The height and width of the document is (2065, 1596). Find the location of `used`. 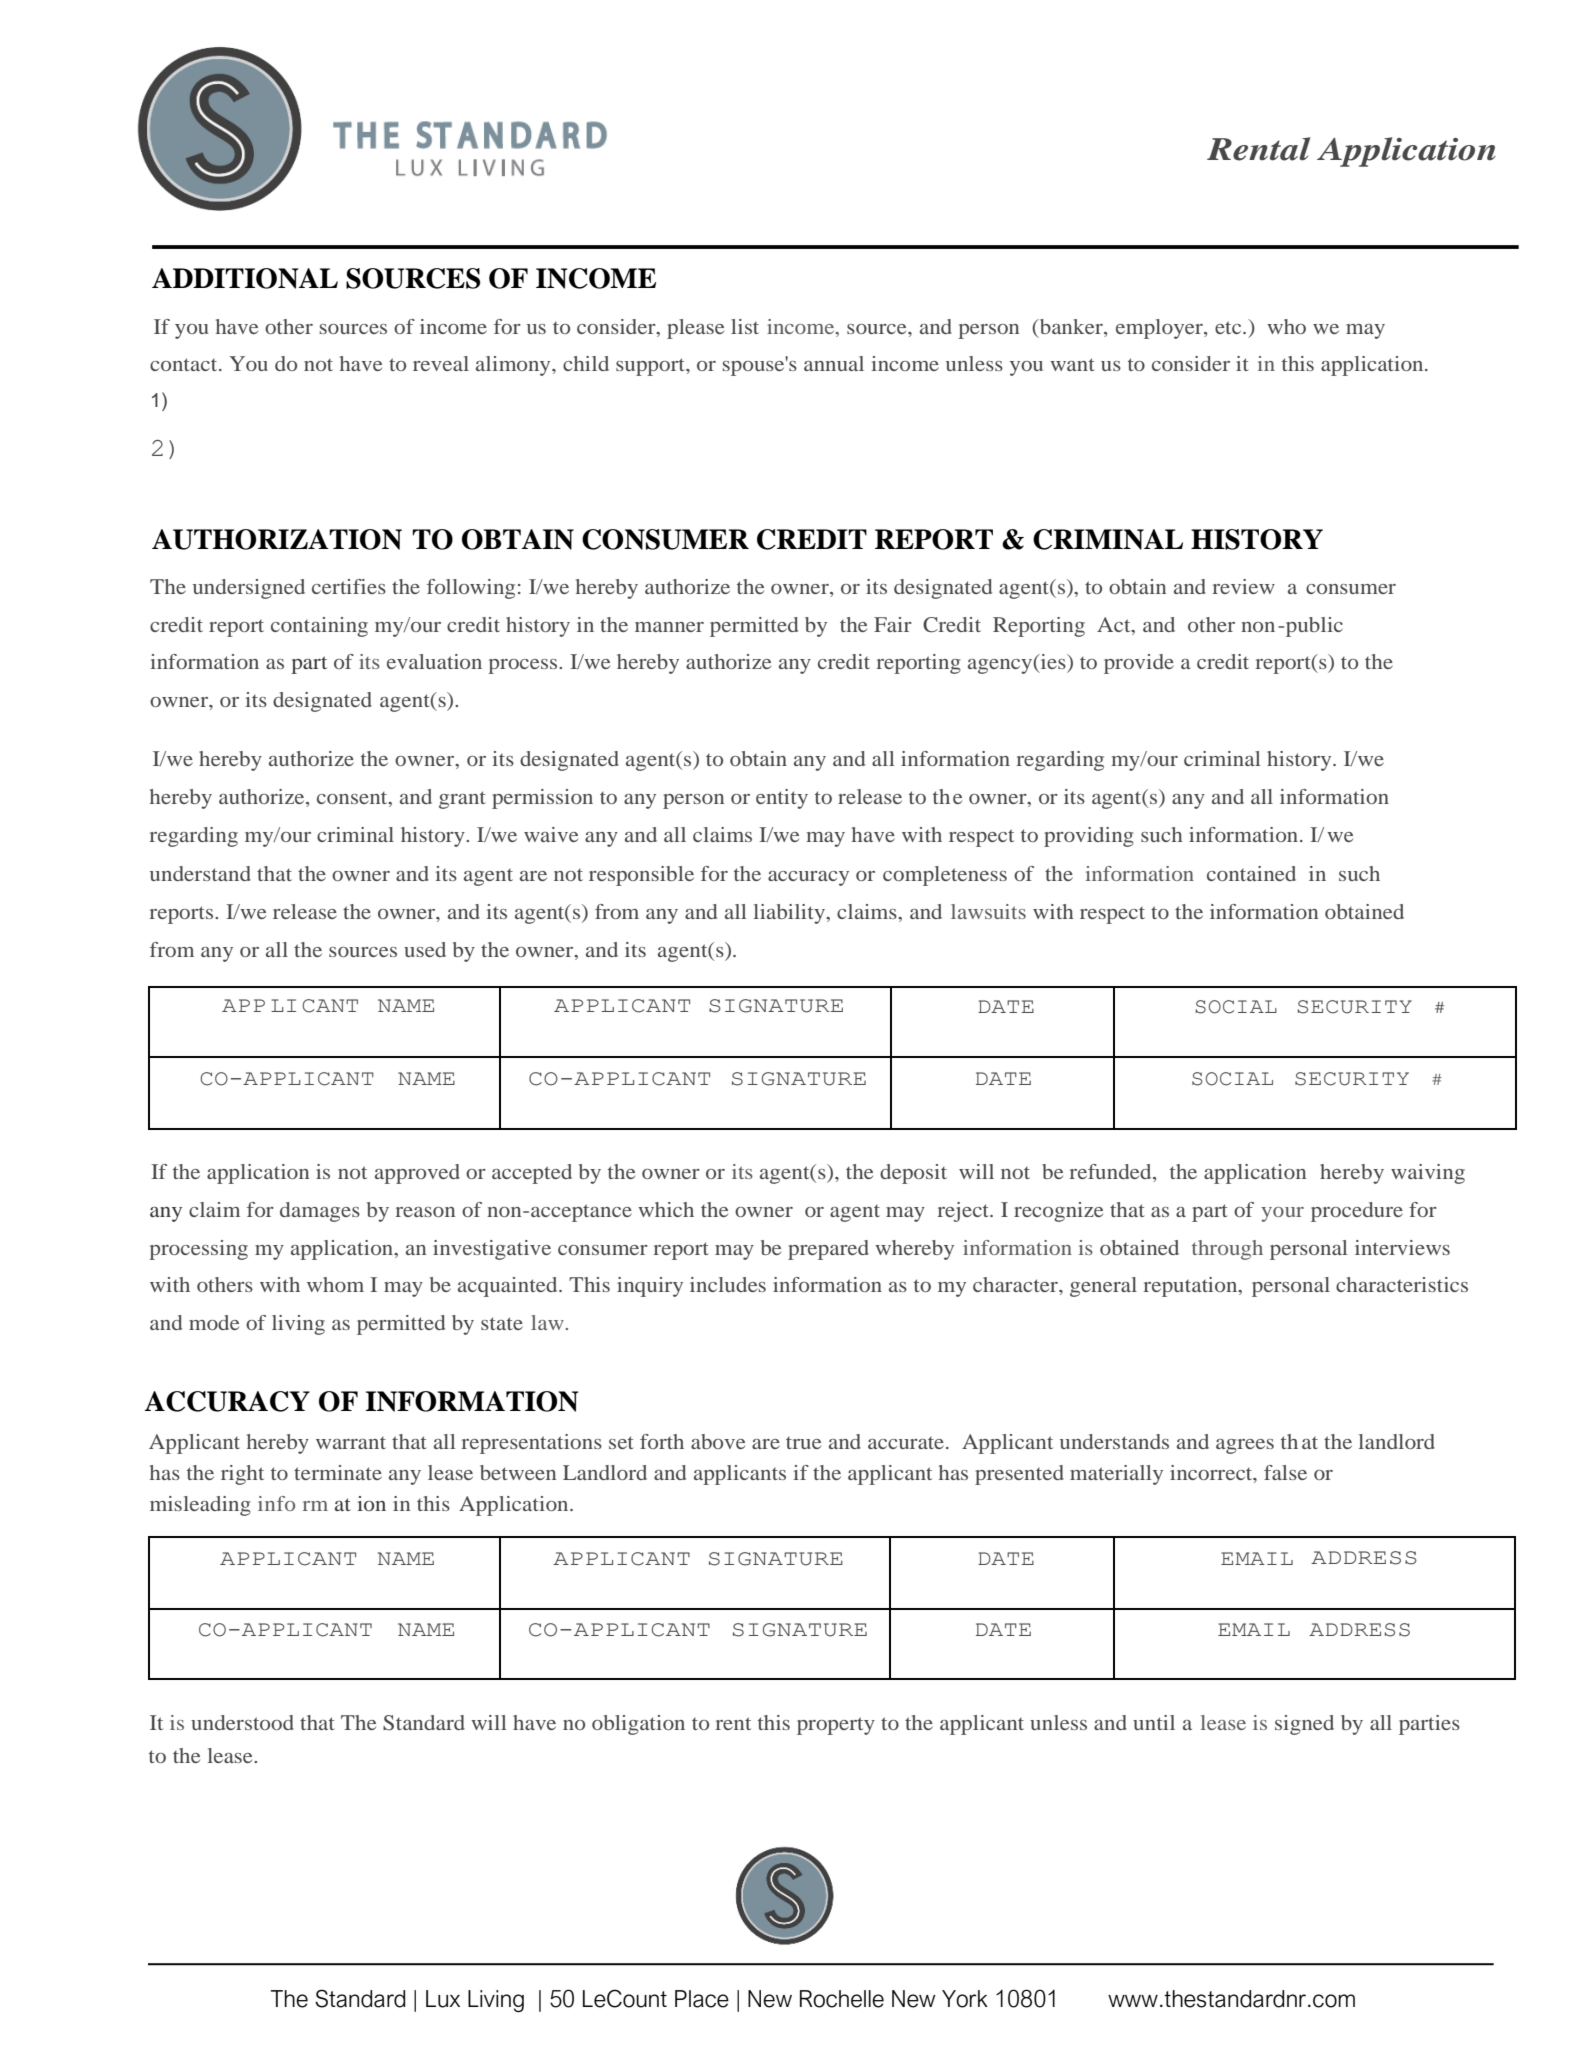

used is located at coordinates (425, 949).
